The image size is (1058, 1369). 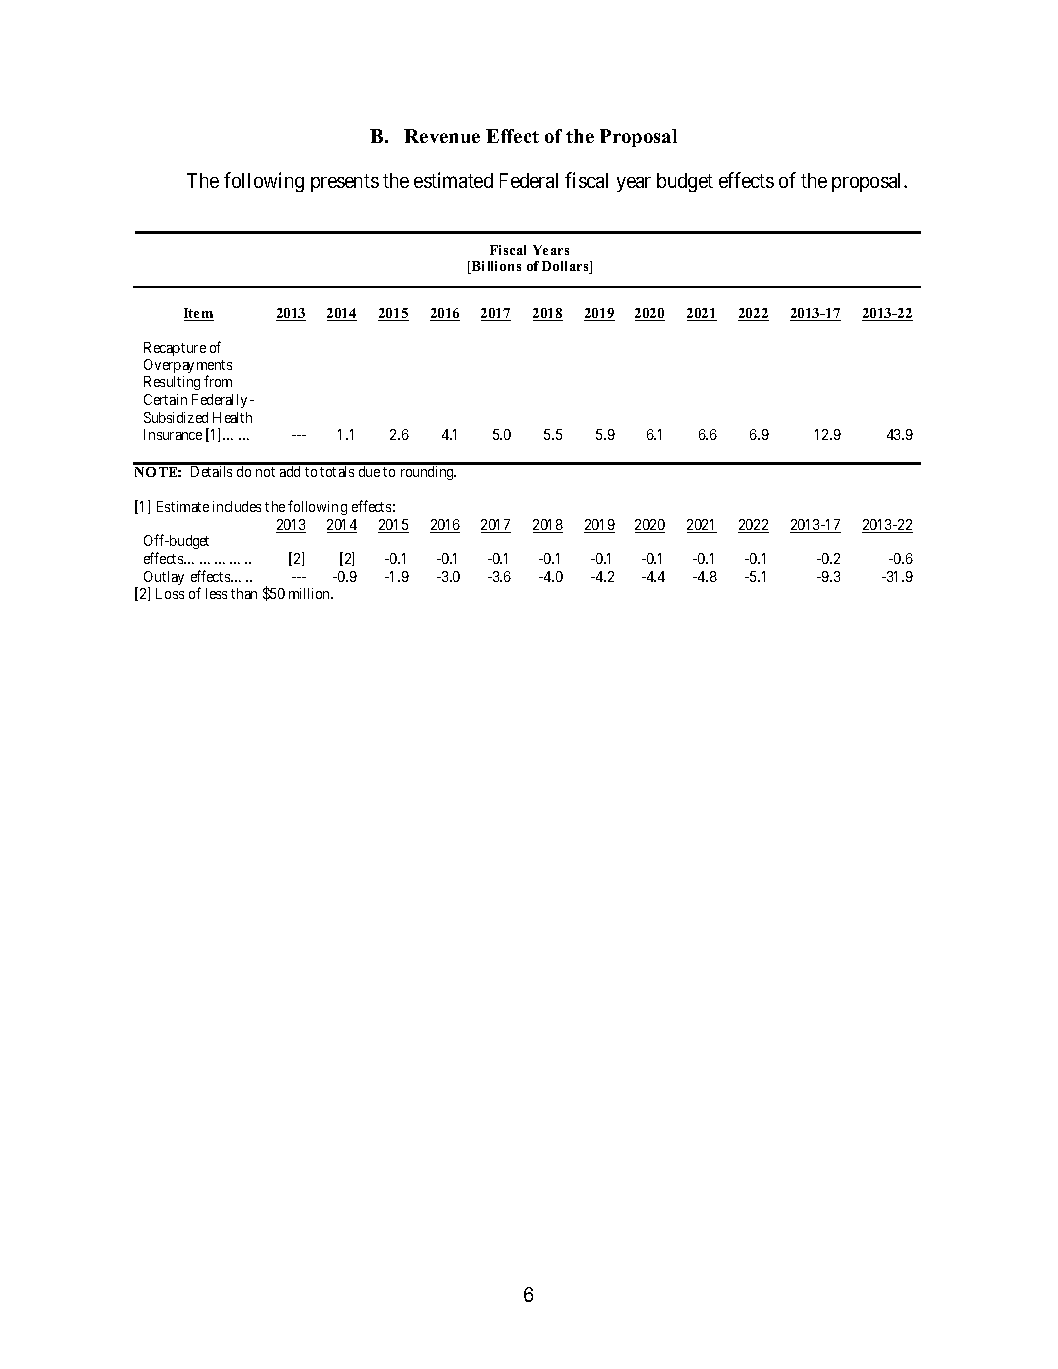 What do you see at coordinates (173, 434) in the screenshot?
I see `Insurance` at bounding box center [173, 434].
